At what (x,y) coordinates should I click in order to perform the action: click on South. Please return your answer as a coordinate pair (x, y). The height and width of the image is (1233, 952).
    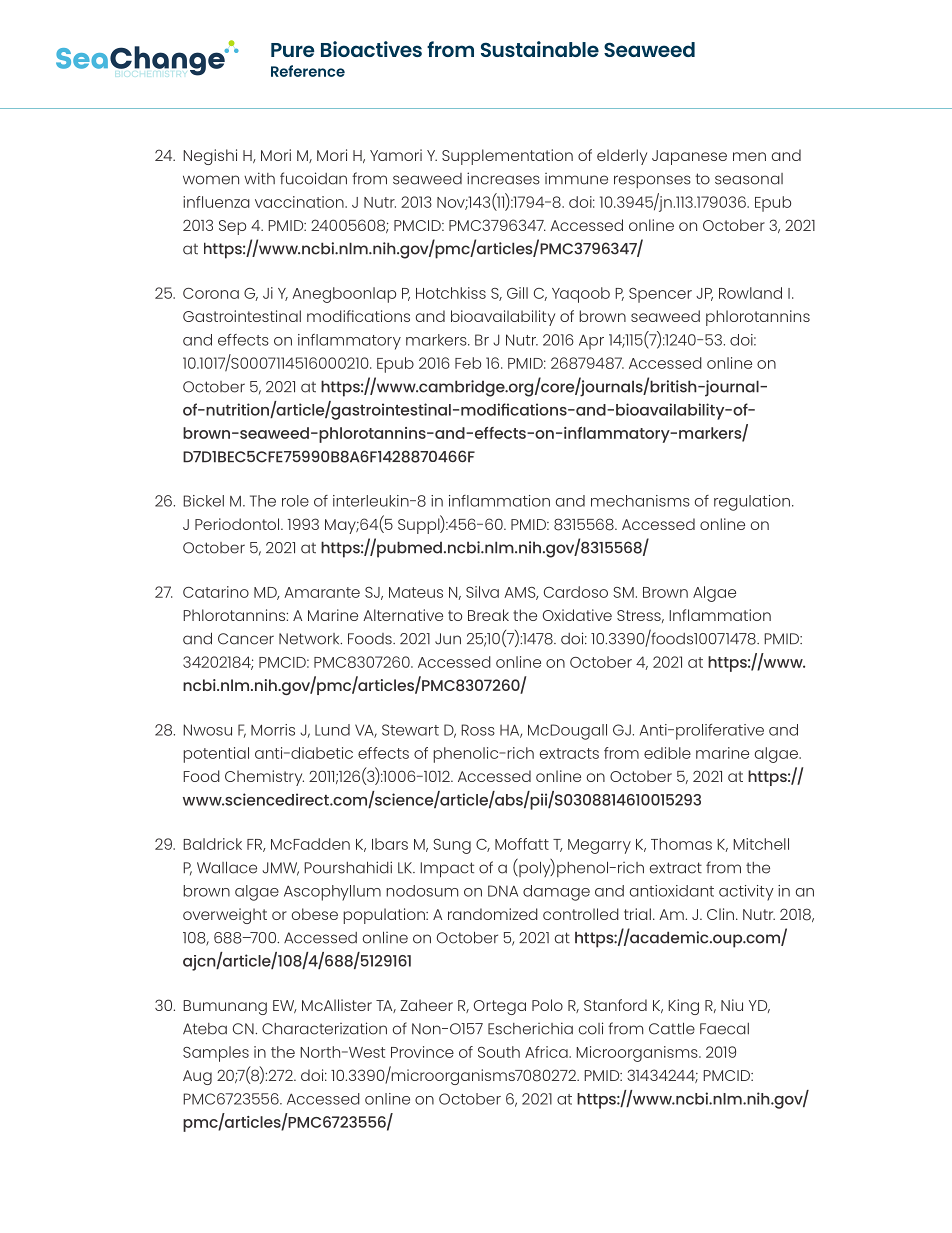
    Looking at the image, I should click on (499, 1052).
